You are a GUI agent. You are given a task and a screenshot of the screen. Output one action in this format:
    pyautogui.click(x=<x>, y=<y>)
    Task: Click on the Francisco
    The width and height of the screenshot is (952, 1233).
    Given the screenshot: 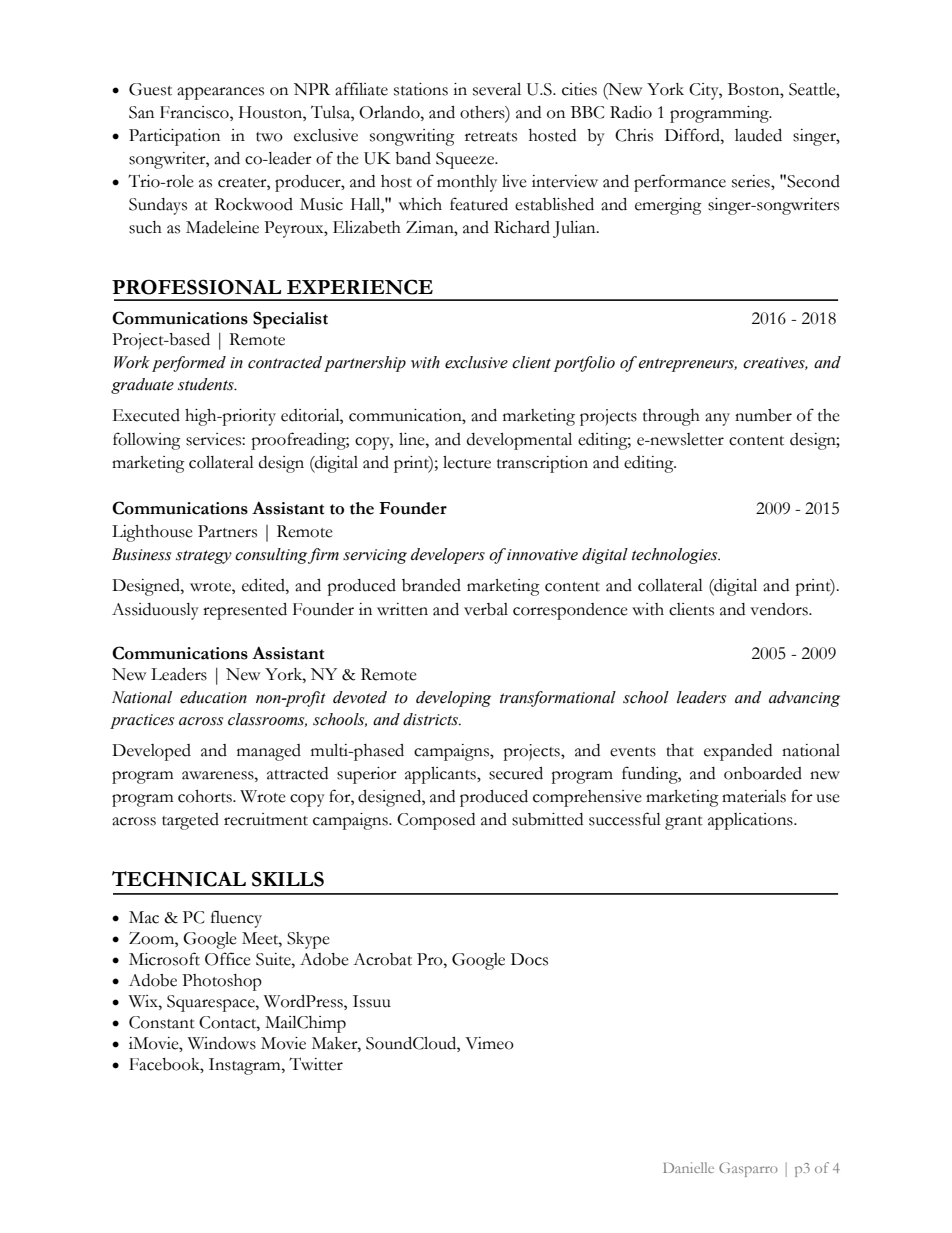 What is the action you would take?
    pyautogui.click(x=195, y=112)
